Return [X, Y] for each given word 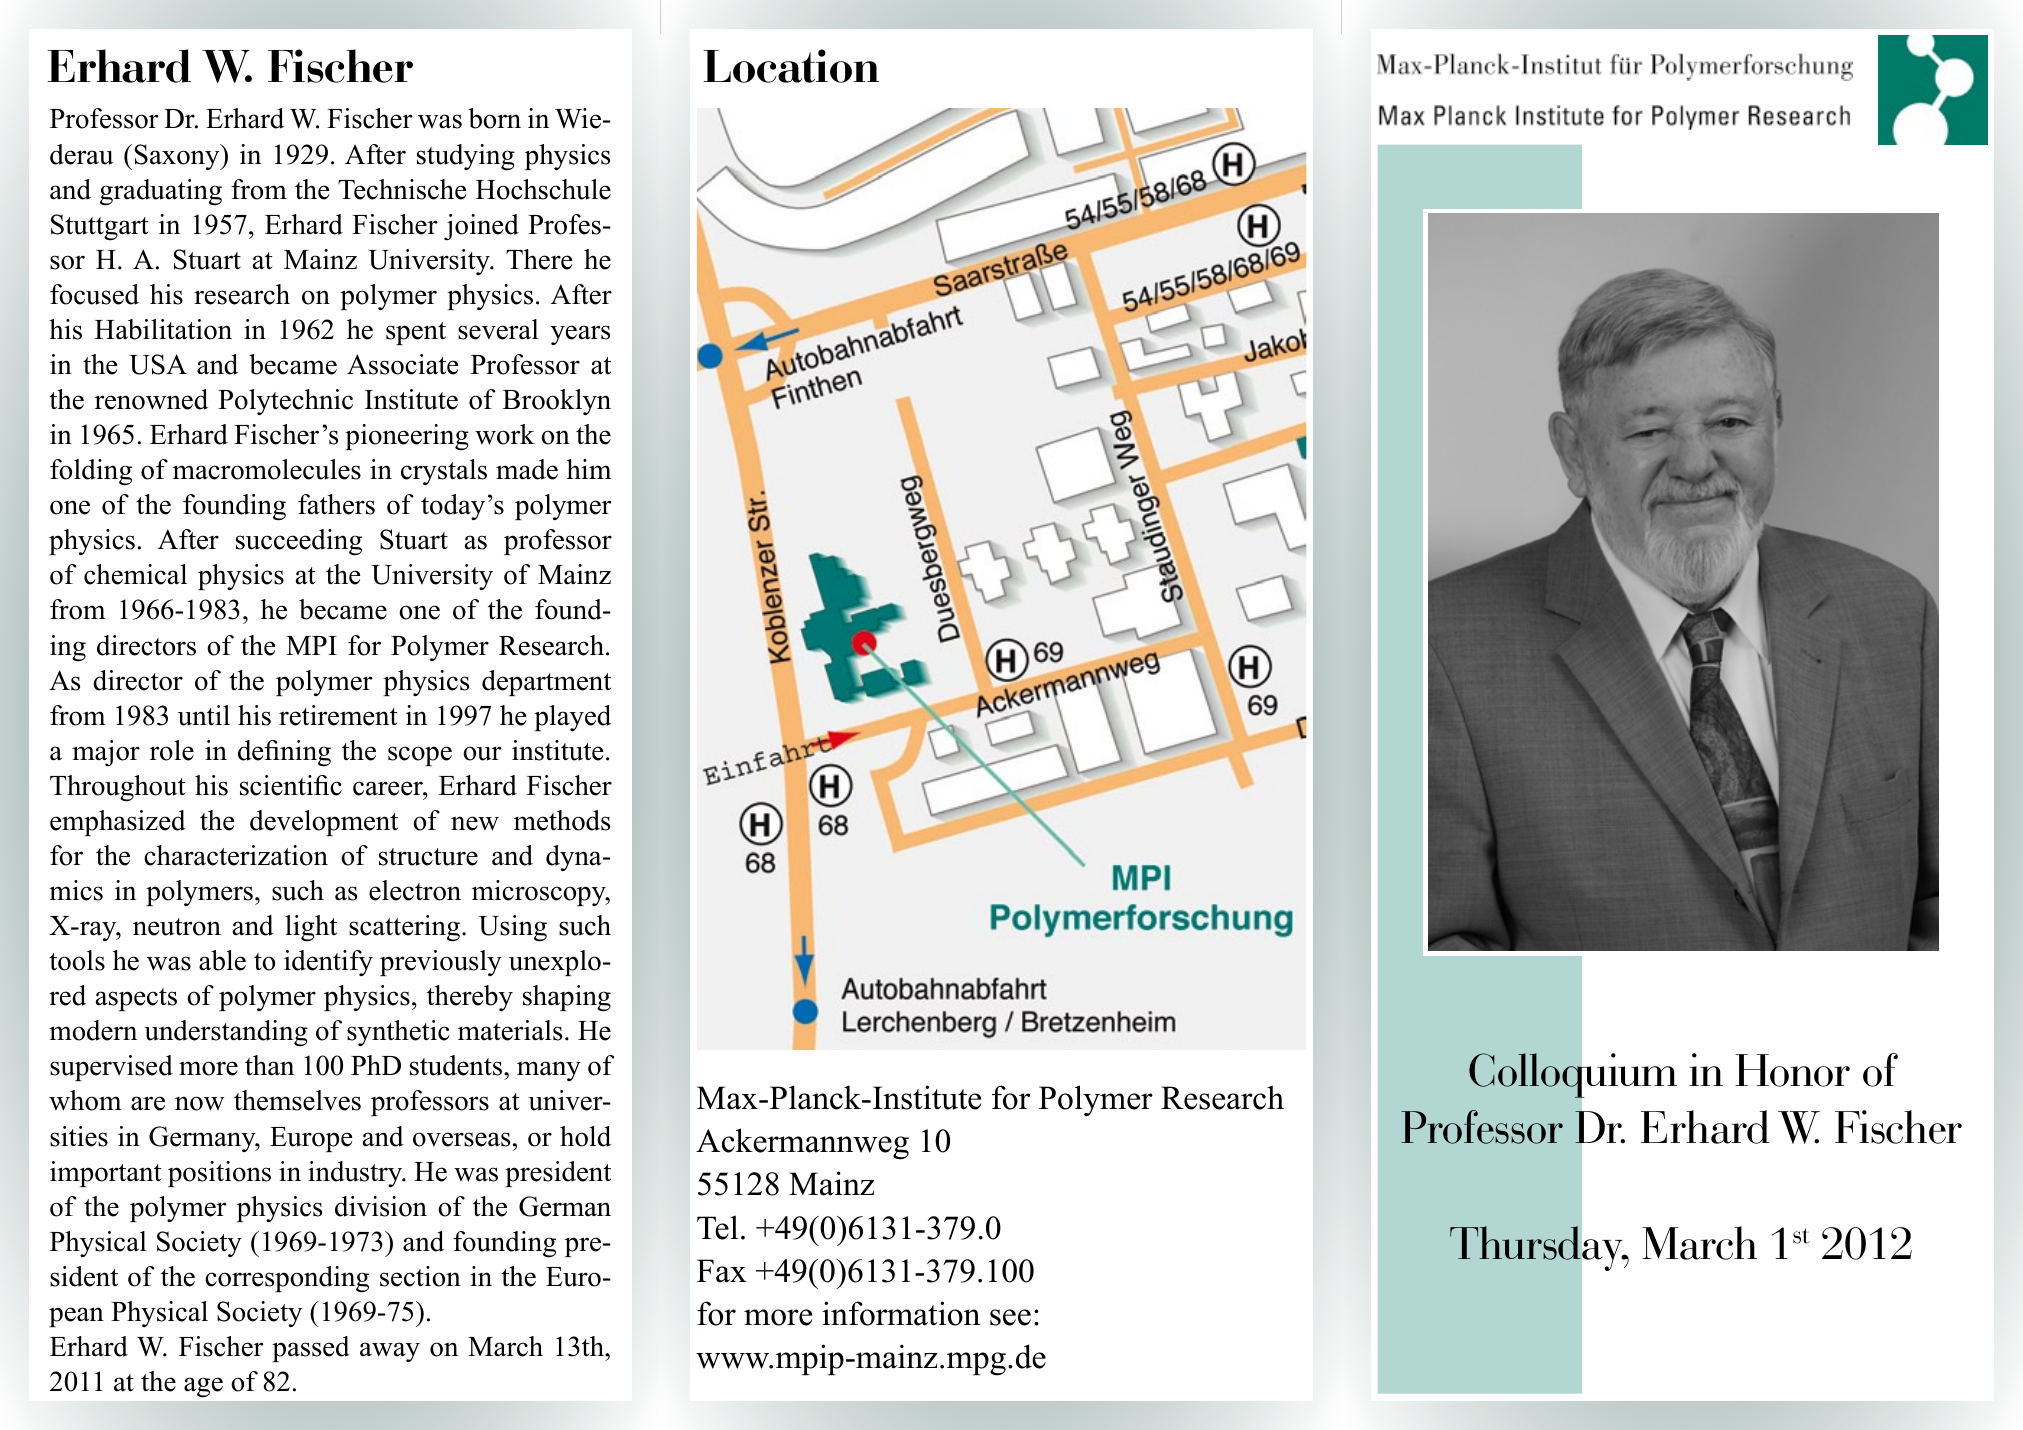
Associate [402, 364]
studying [466, 157]
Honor [1792, 1070]
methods [562, 820]
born [494, 118]
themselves [297, 1100]
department [546, 683]
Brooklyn [557, 402]
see [1010, 1317]
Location [791, 66]
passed [311, 1349]
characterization [236, 855]
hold [585, 1136]
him [589, 469]
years [580, 335]
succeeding [299, 542]
